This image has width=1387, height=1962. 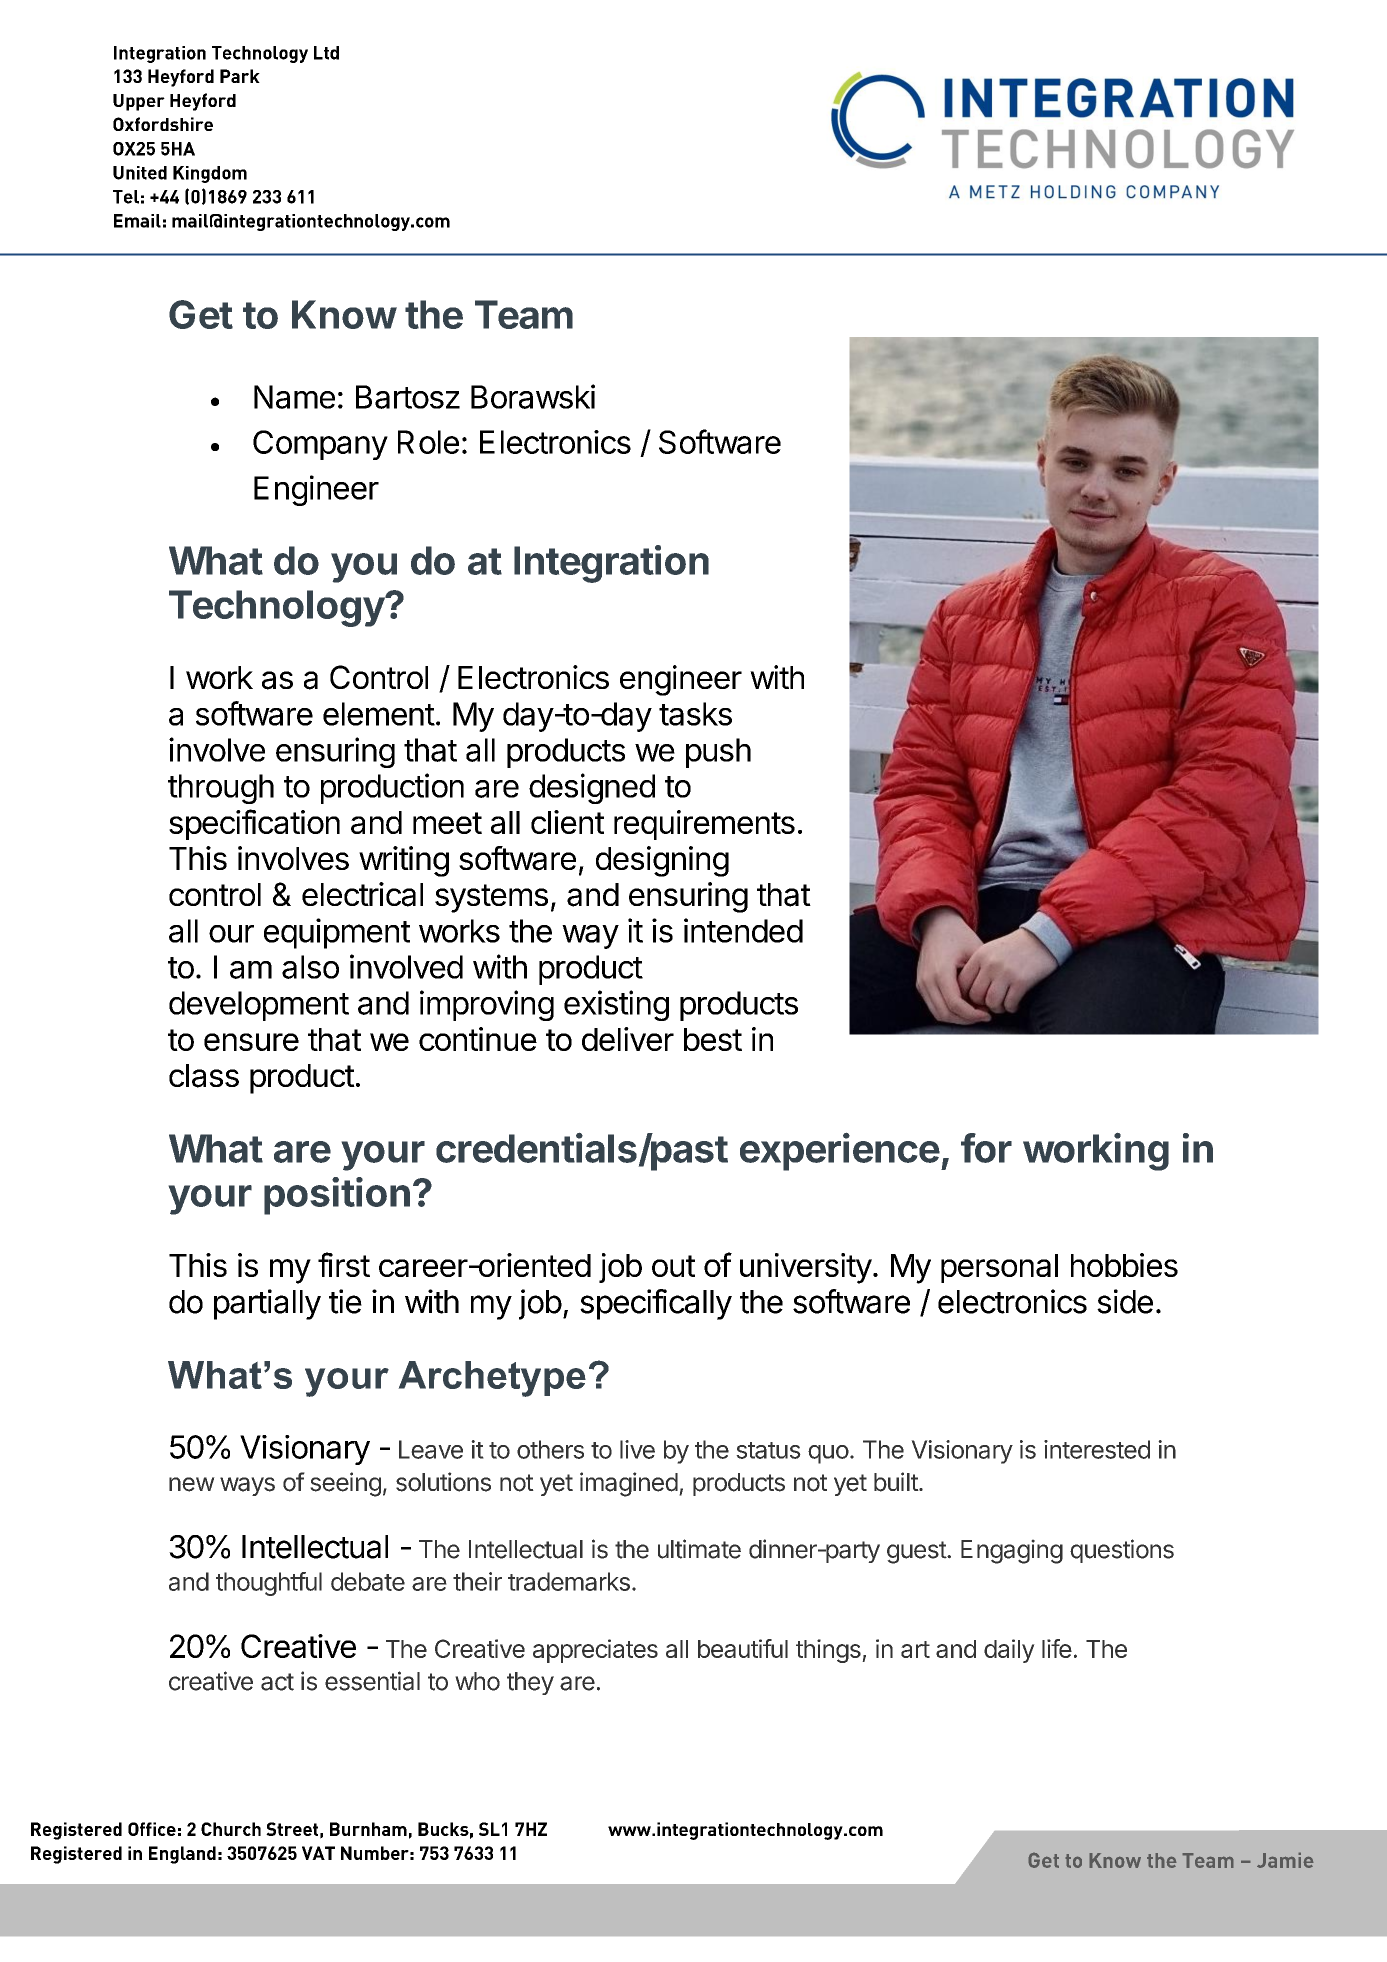 I want to click on status, so click(x=768, y=1450).
